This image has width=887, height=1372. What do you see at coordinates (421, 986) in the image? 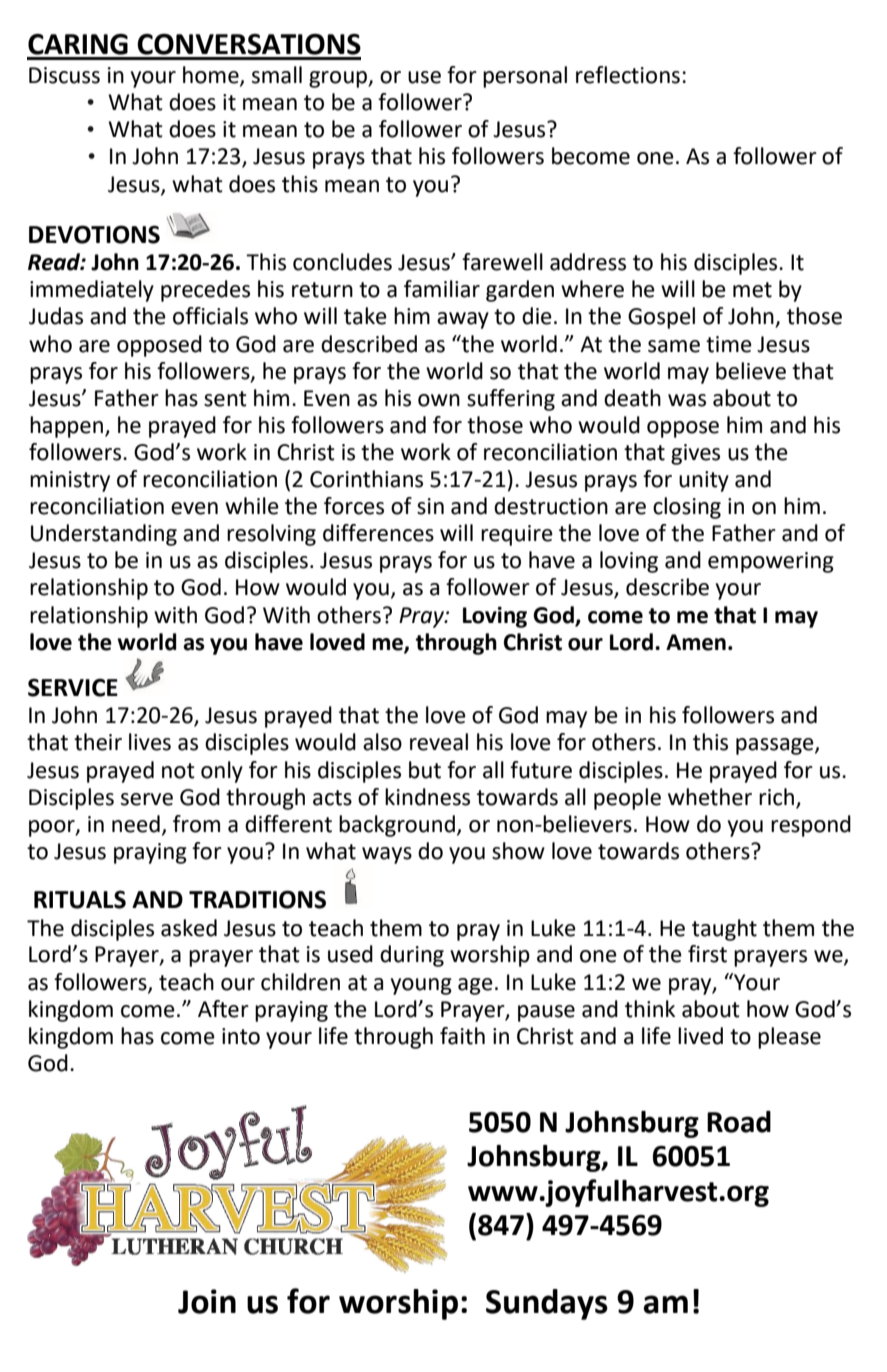
I see `young` at bounding box center [421, 986].
